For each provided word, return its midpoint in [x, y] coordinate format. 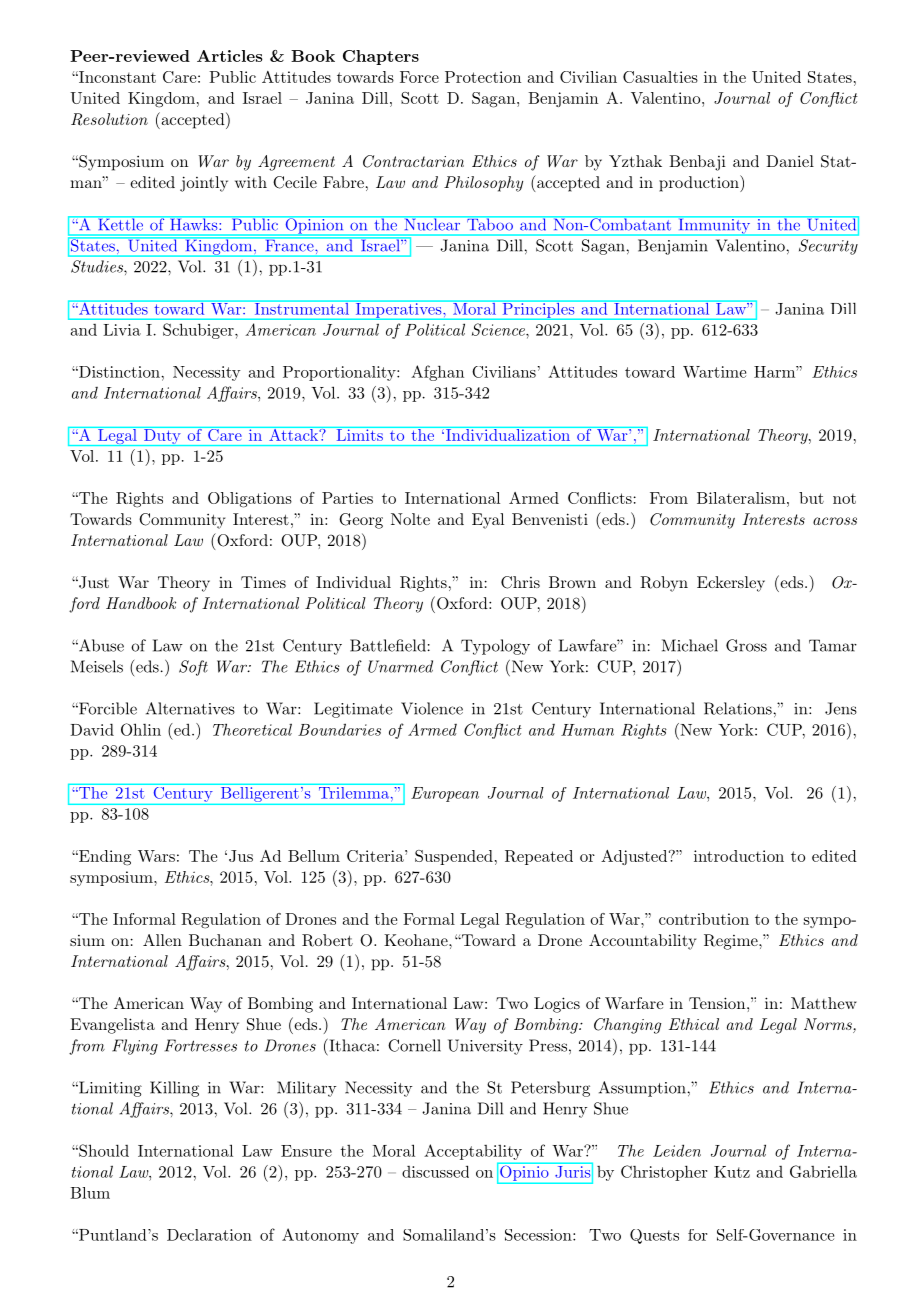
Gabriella [823, 1171]
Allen [162, 940]
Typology [495, 647]
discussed [435, 1171]
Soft [193, 668]
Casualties [660, 77]
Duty [162, 436]
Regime [731, 942]
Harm [775, 372]
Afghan [437, 373]
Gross [746, 645]
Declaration [209, 1235]
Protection [483, 77]
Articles [230, 56]
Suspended [454, 857]
